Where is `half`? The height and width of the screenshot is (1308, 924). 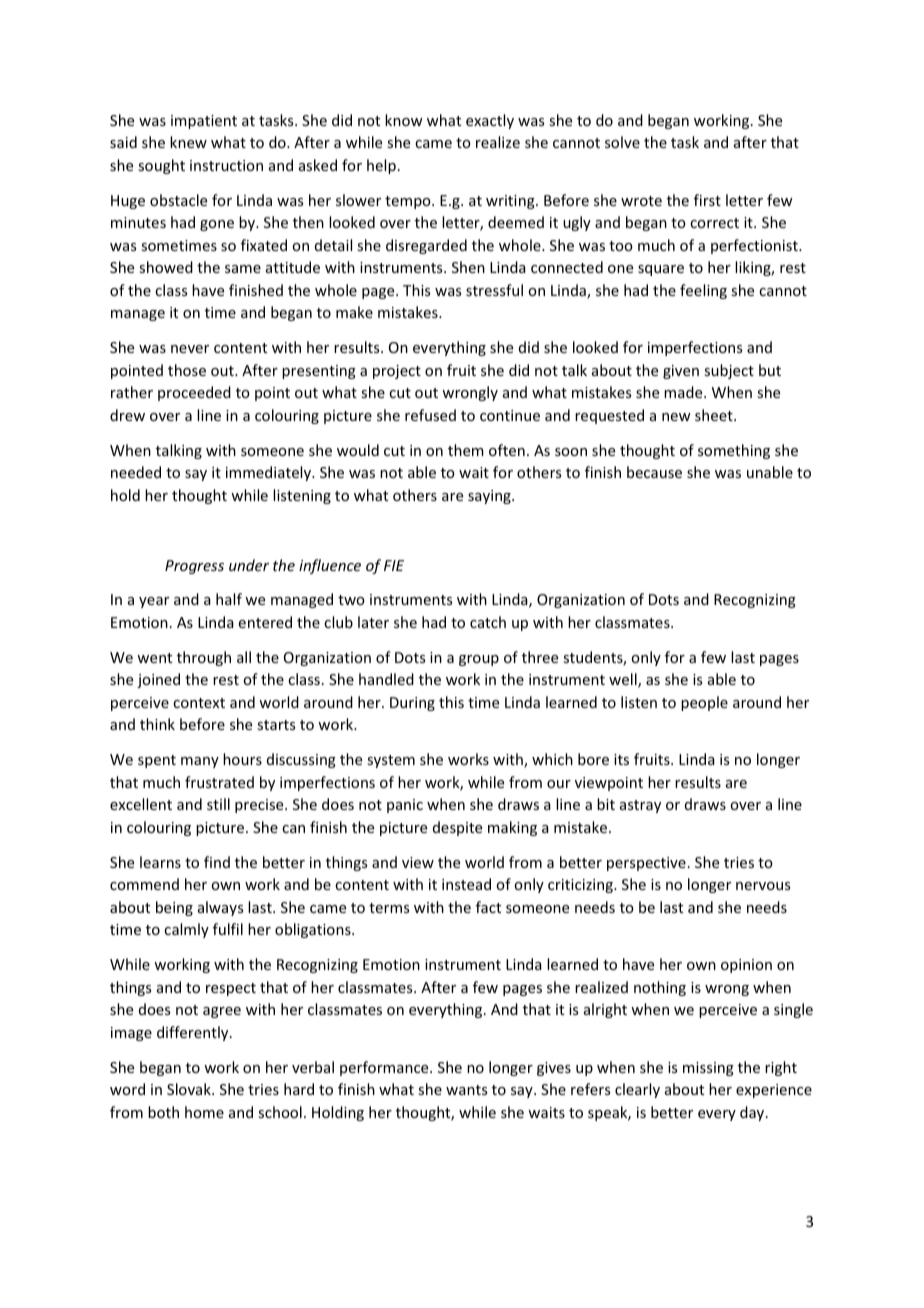
half is located at coordinates (229, 599).
